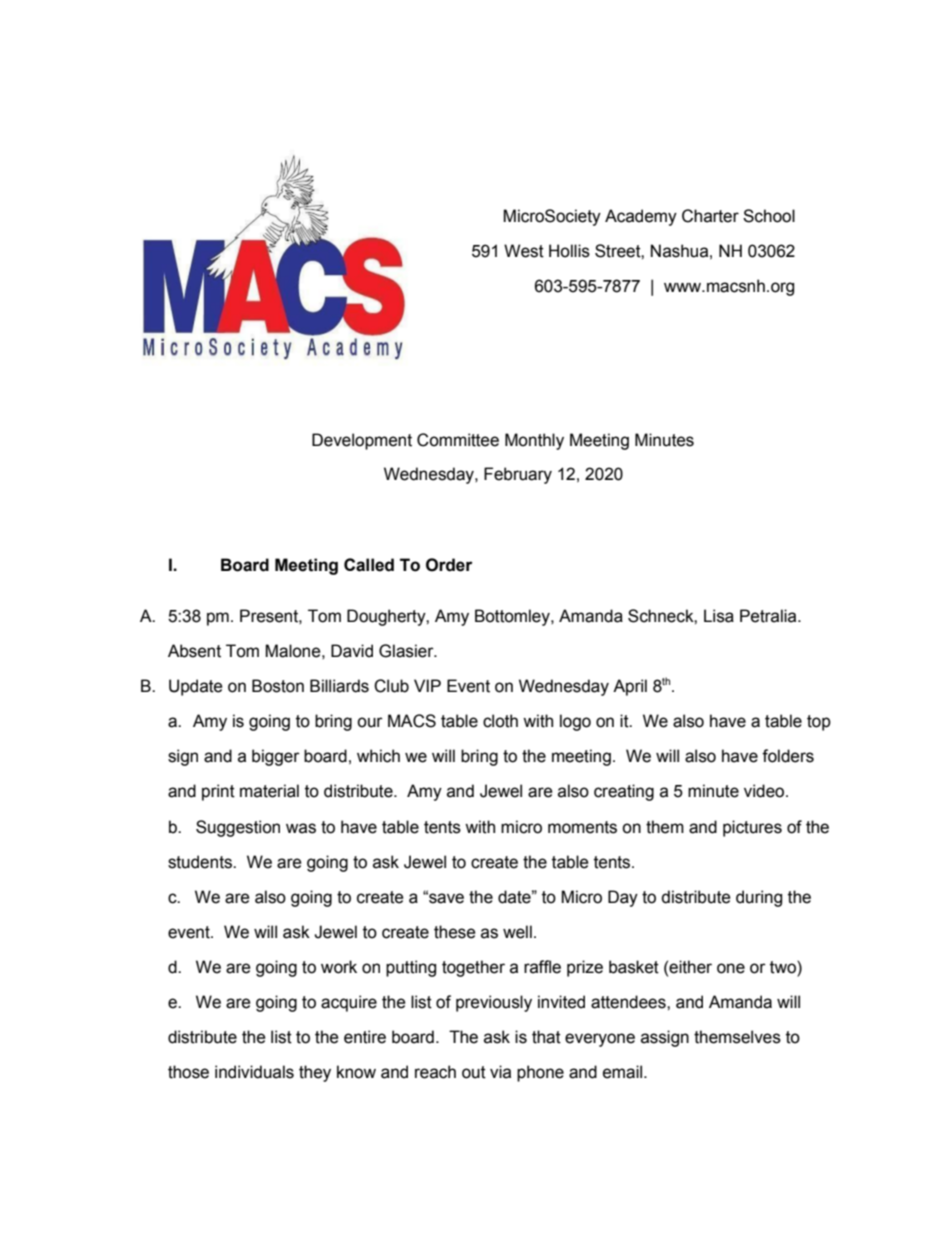 This screenshot has width=952, height=1233. I want to click on Hollis, so click(569, 251).
